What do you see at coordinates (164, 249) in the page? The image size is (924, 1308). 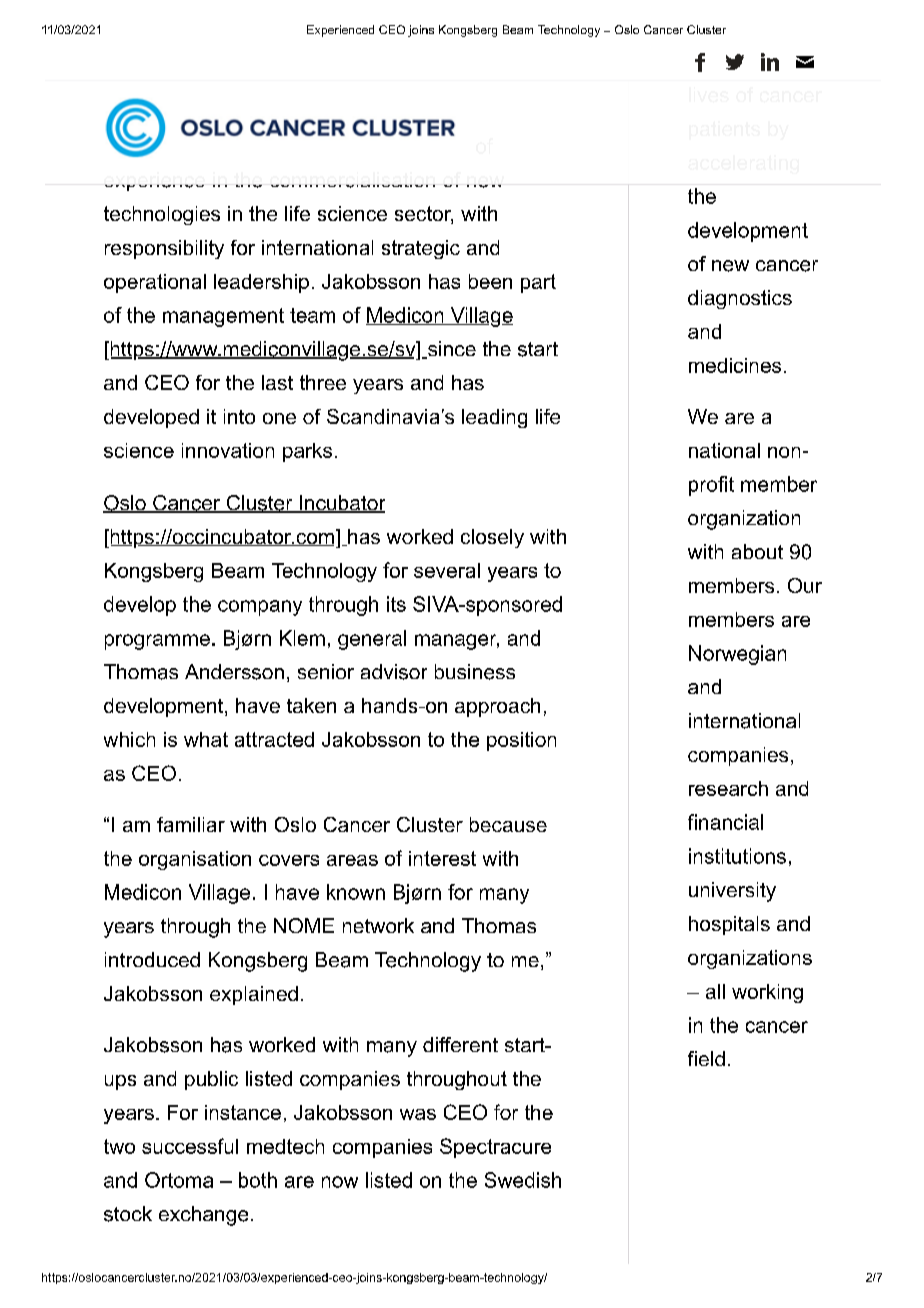 I see `responsibility` at bounding box center [164, 249].
